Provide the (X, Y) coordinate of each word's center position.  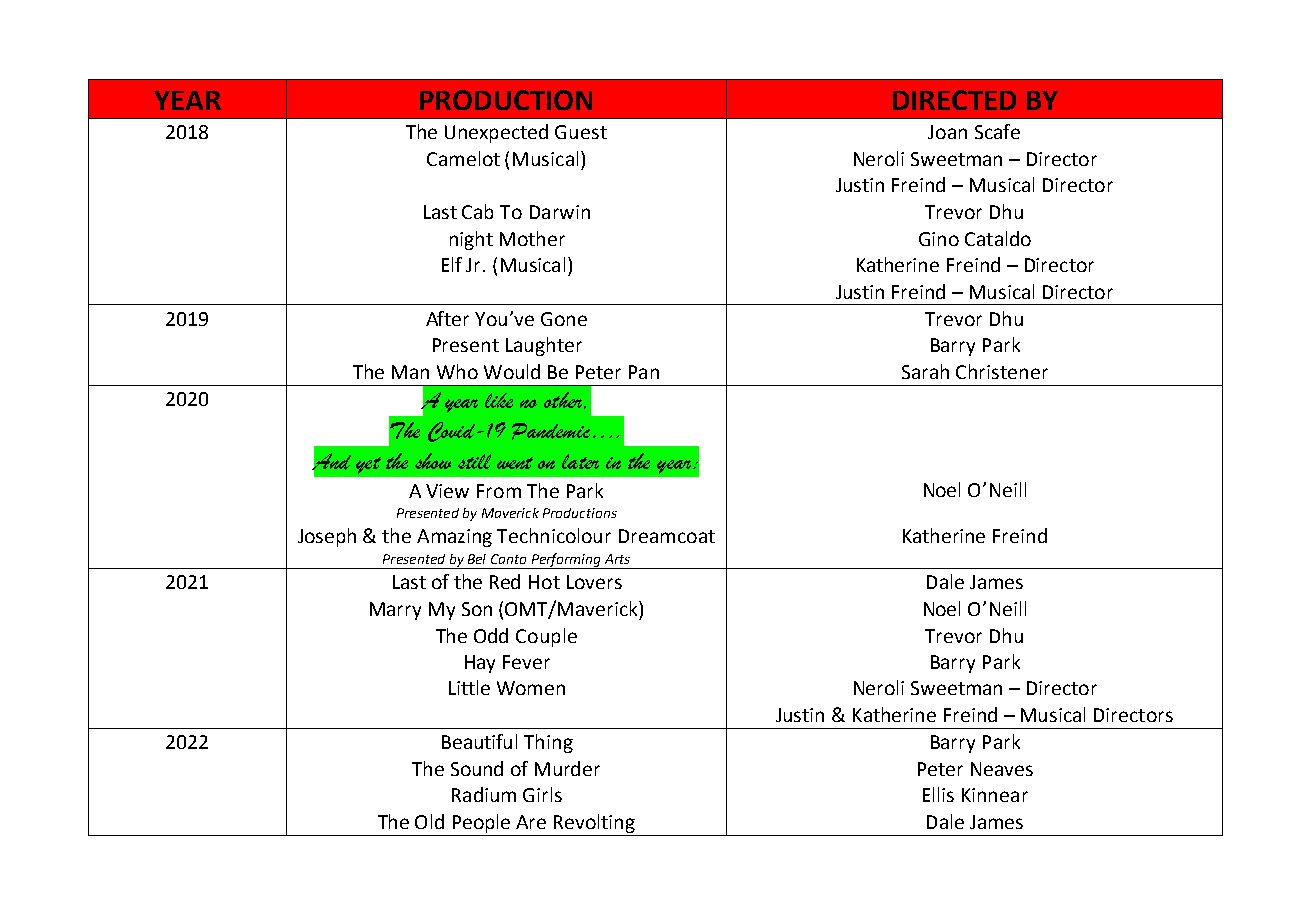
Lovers (594, 582)
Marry (395, 611)
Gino (939, 239)
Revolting (594, 823)
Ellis (938, 794)
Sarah (925, 371)
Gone (564, 319)
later (580, 461)
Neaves (1002, 769)
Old (429, 821)
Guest (581, 132)
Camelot (463, 158)
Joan (947, 132)
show (433, 461)
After (447, 318)
